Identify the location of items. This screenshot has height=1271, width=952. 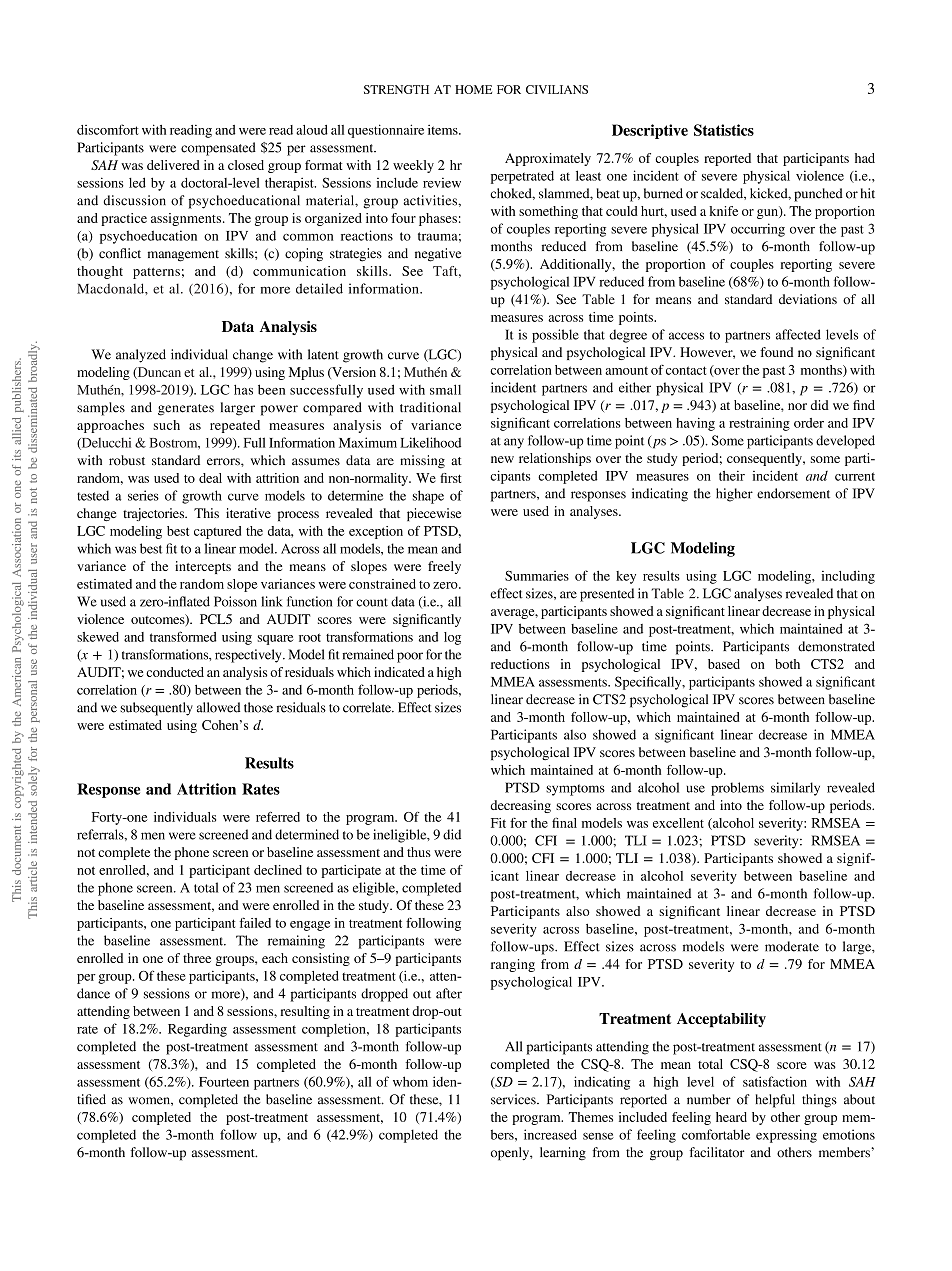
(444, 130).
